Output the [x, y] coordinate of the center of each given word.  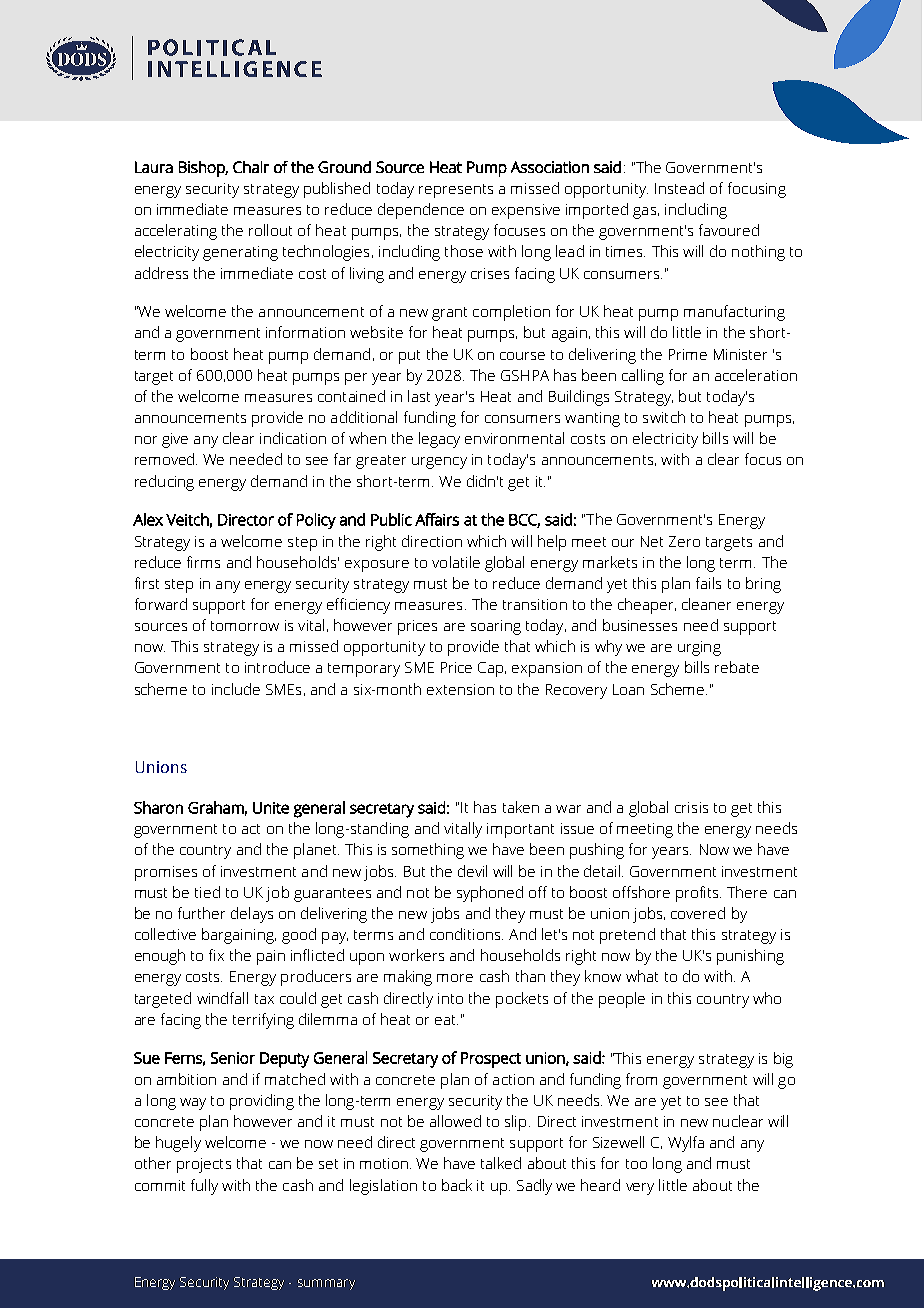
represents [456, 191]
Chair [251, 167]
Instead [679, 188]
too [636, 1164]
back [457, 1185]
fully [204, 1187]
